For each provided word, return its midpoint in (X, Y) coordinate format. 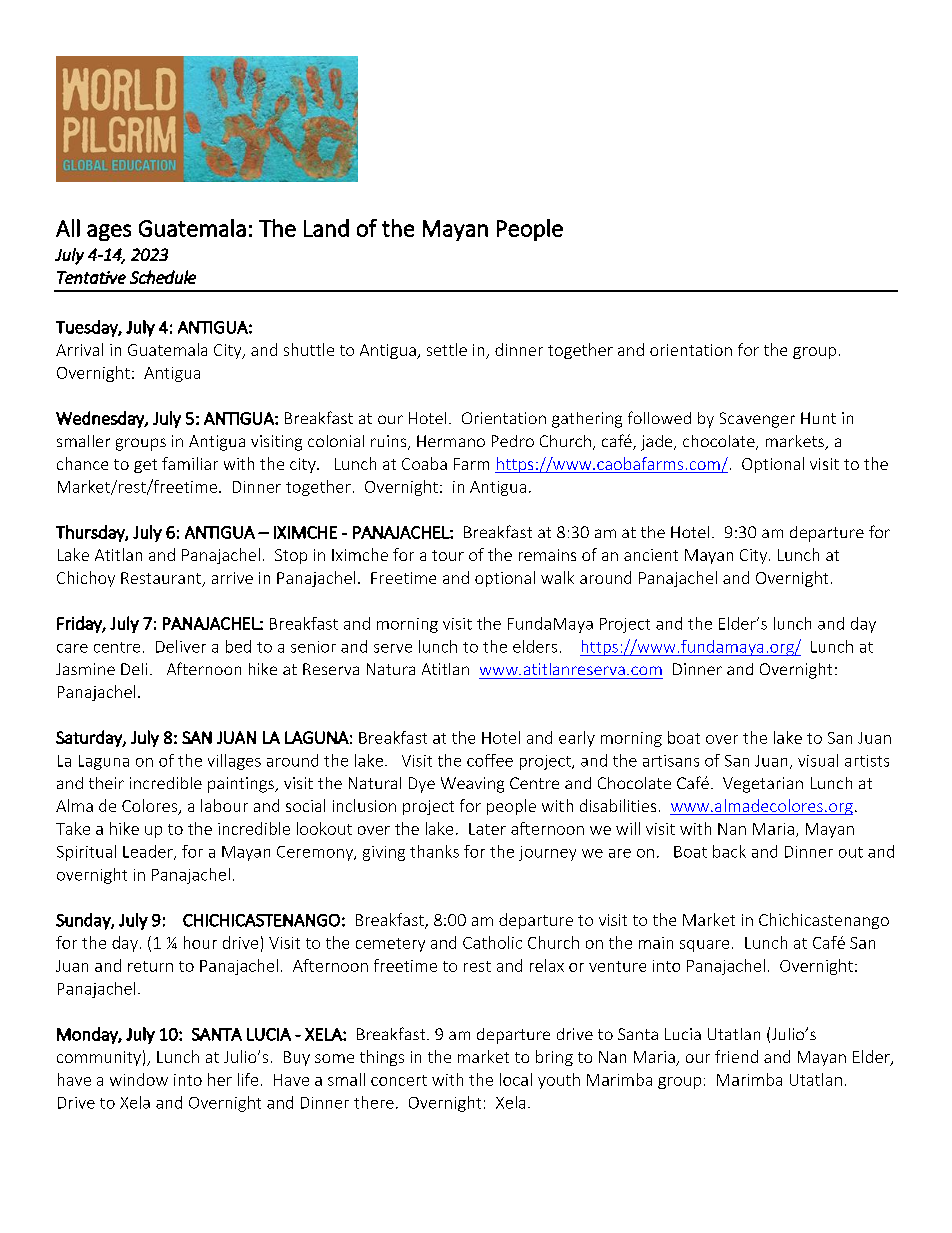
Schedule (163, 277)
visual (818, 760)
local (516, 1079)
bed (238, 646)
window (139, 1079)
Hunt (818, 418)
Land (326, 228)
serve (393, 648)
